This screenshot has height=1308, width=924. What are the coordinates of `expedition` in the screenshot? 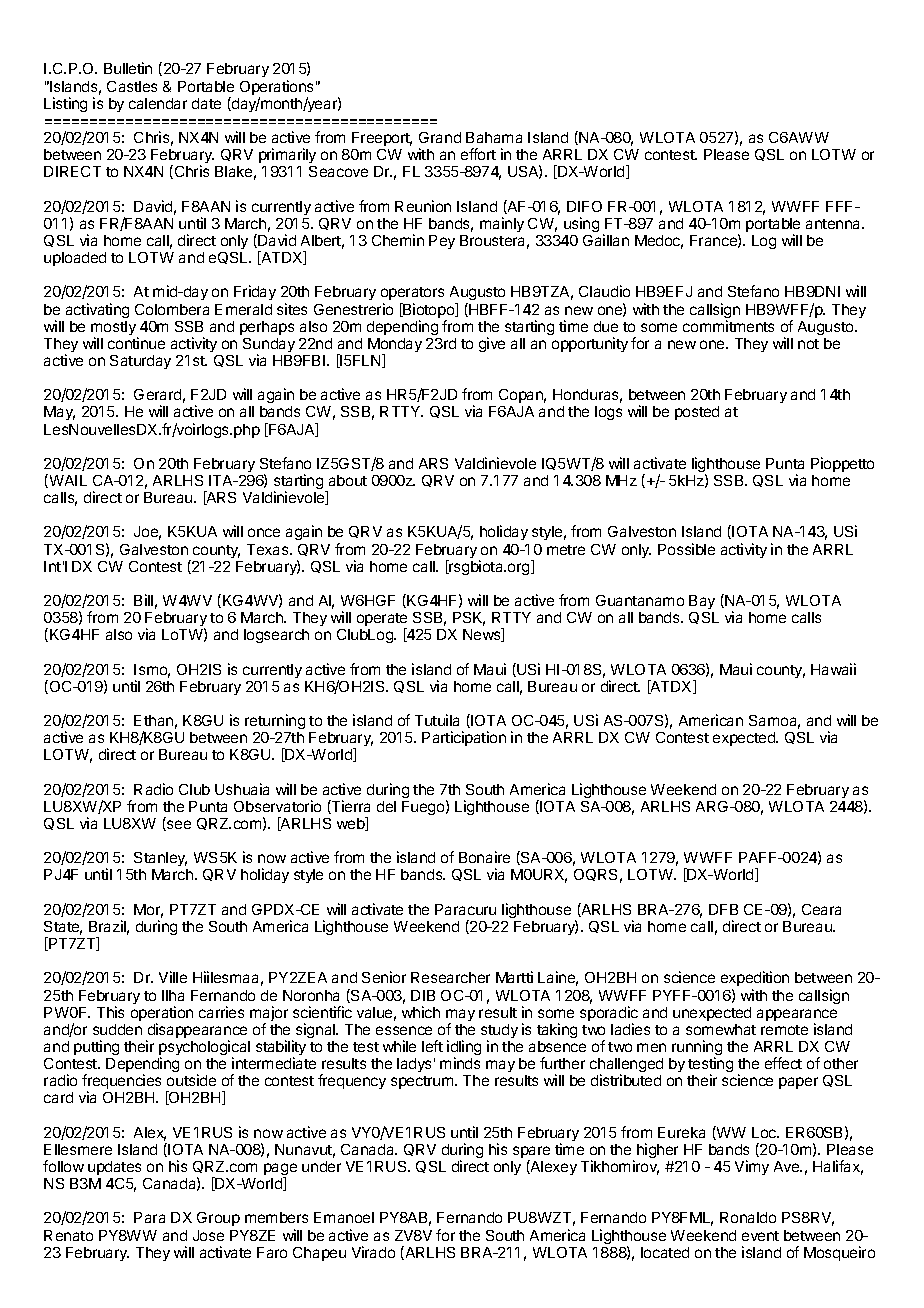 It's located at (755, 980).
